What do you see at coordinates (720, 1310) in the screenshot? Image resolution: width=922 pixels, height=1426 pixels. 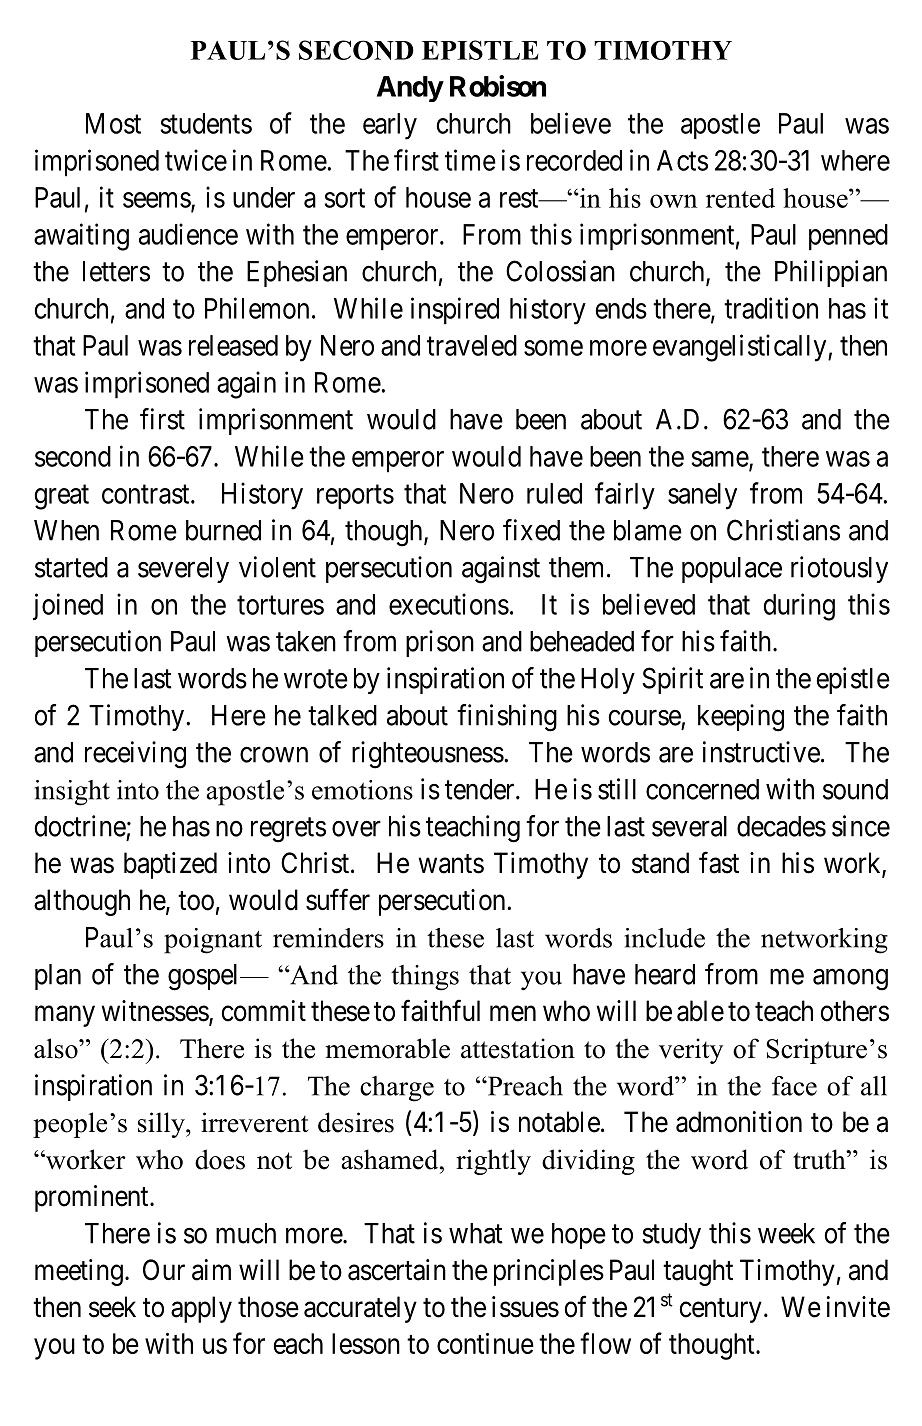 I see `century` at bounding box center [720, 1310].
